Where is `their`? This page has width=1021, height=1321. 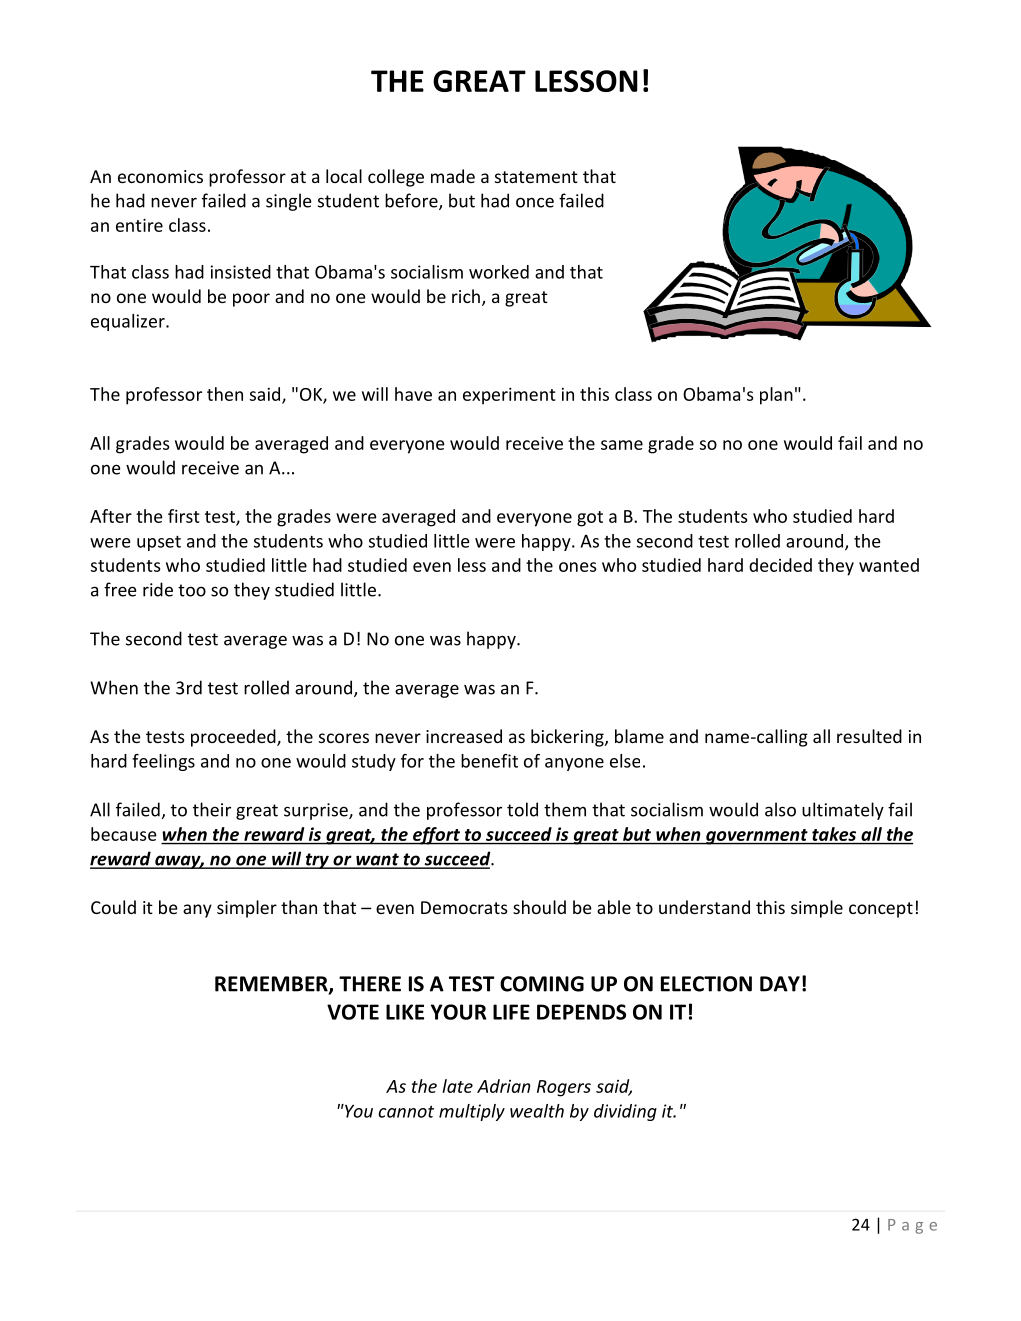
their is located at coordinates (212, 809).
